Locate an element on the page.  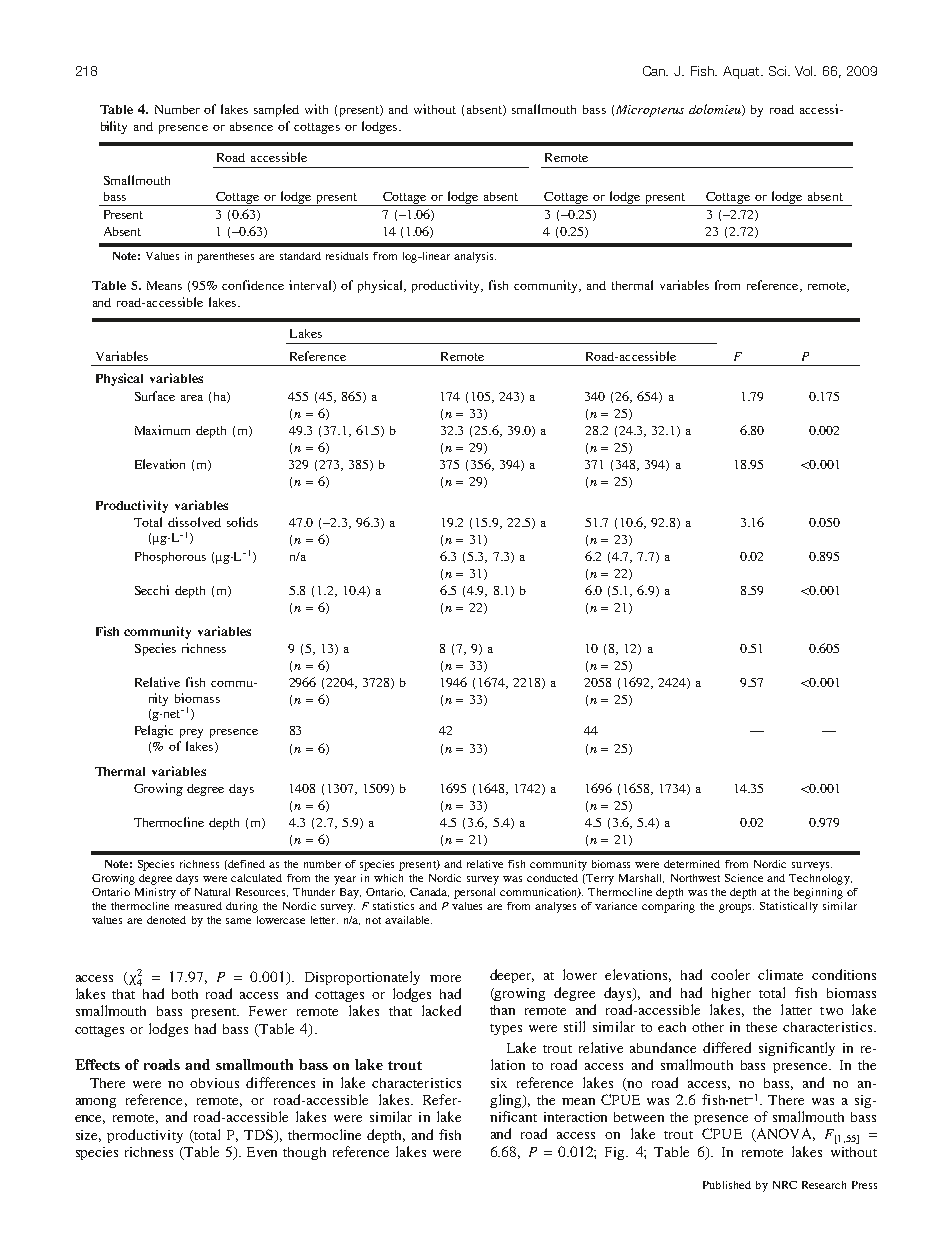
Secchi is located at coordinates (152, 590).
